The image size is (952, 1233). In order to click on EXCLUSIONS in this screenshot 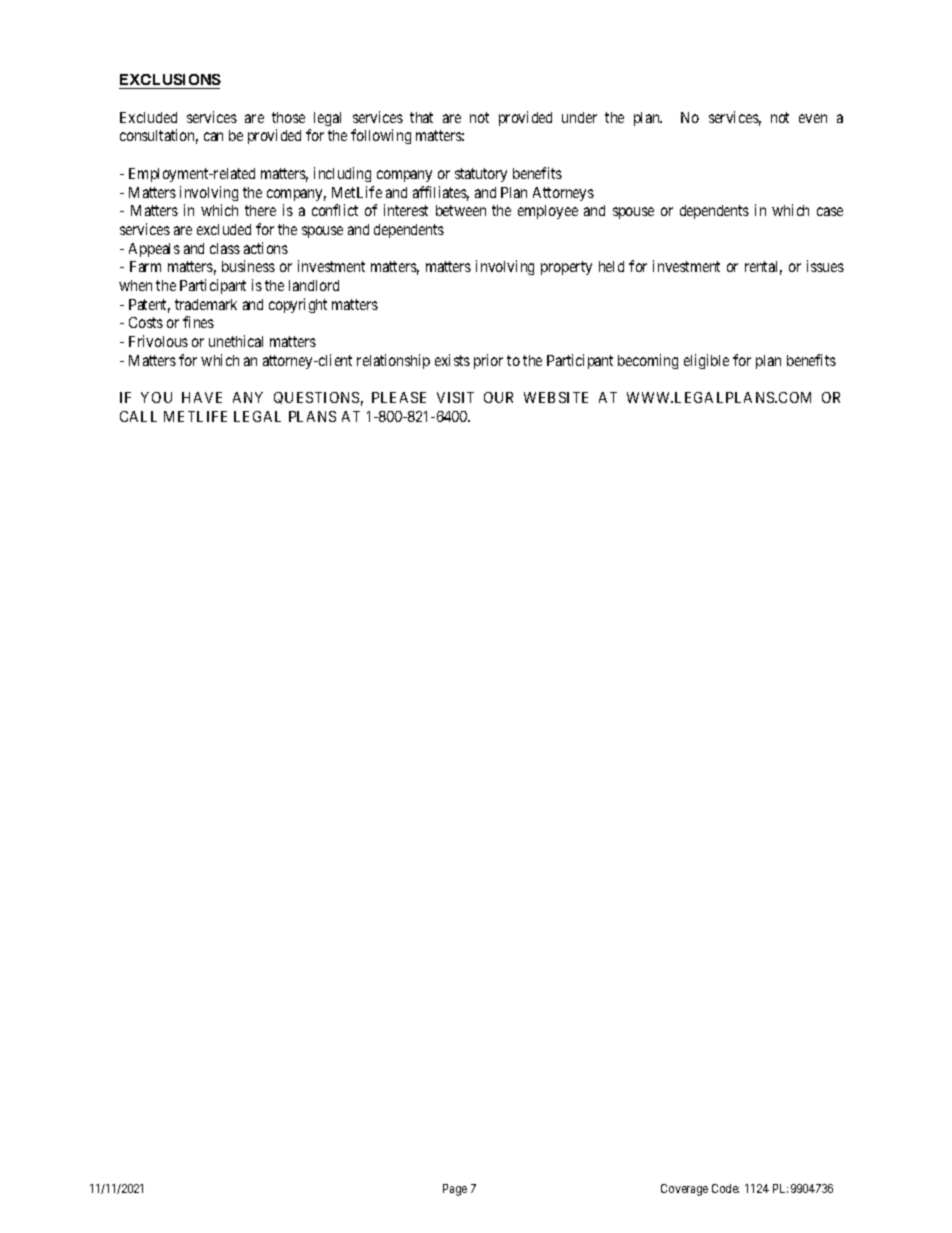, I will do `click(170, 81)`.
